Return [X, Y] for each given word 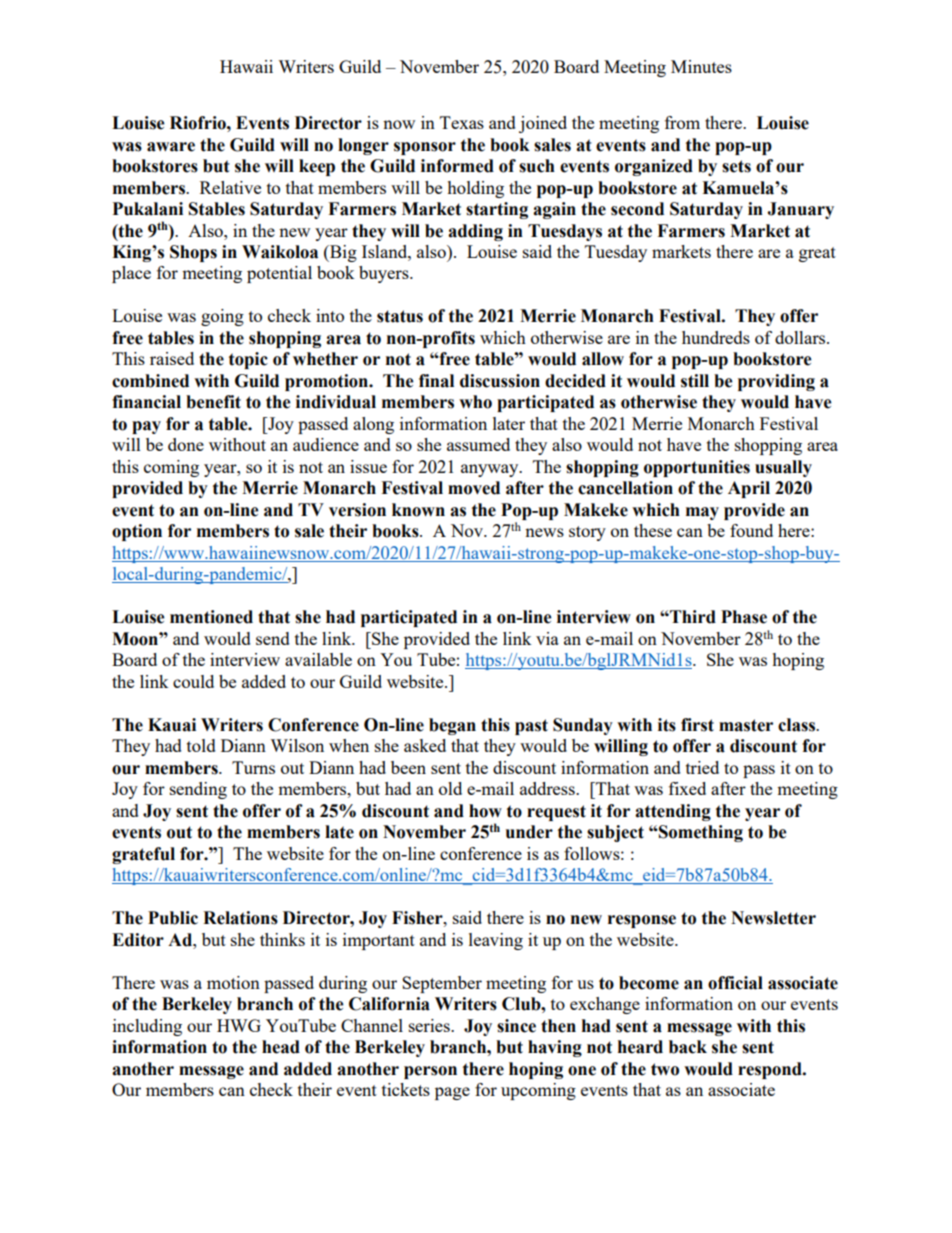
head [281, 1047]
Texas [462, 122]
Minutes [701, 66]
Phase [744, 617]
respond [771, 1070]
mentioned [211, 617]
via [547, 638]
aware [171, 147]
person [430, 1072]
